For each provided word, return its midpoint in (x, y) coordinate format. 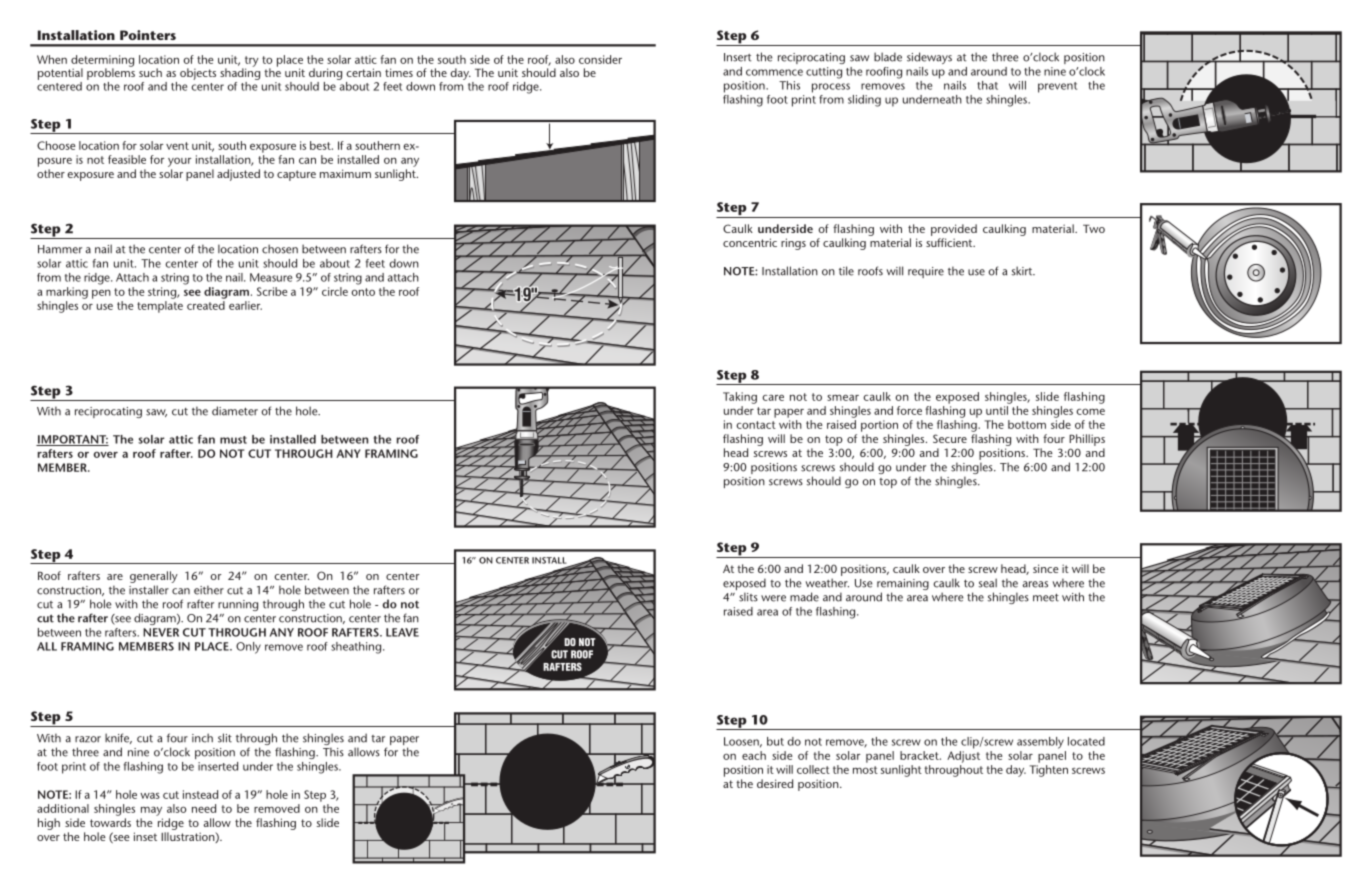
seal (988, 583)
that (987, 85)
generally (154, 577)
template (160, 307)
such (150, 72)
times (399, 72)
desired (775, 783)
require (926, 272)
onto (363, 292)
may (151, 811)
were (773, 598)
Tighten (1049, 771)
